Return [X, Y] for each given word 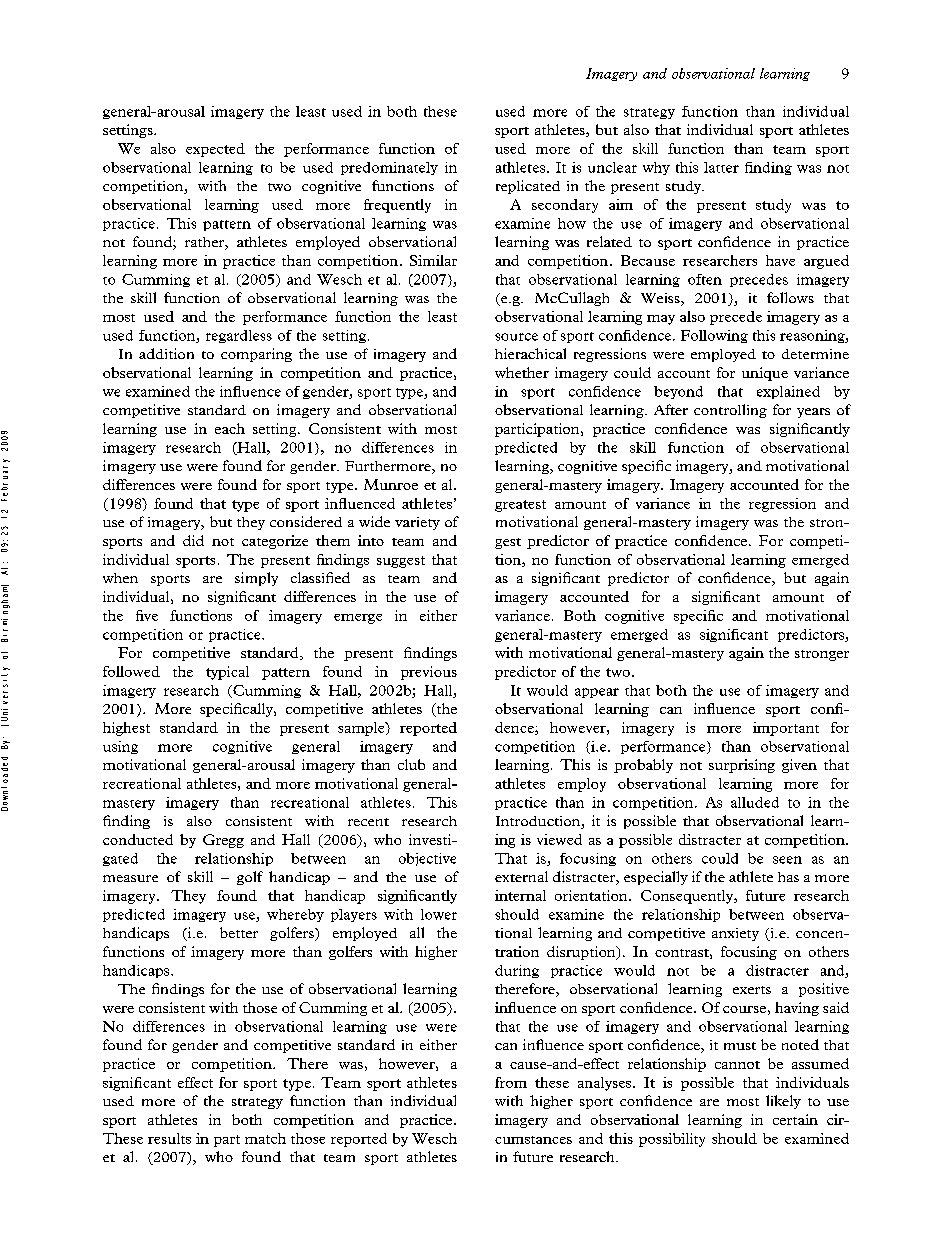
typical [227, 673]
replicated [528, 187]
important [786, 729]
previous [429, 673]
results [169, 1138]
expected [215, 150]
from [511, 1082]
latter [721, 167]
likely [783, 1102]
